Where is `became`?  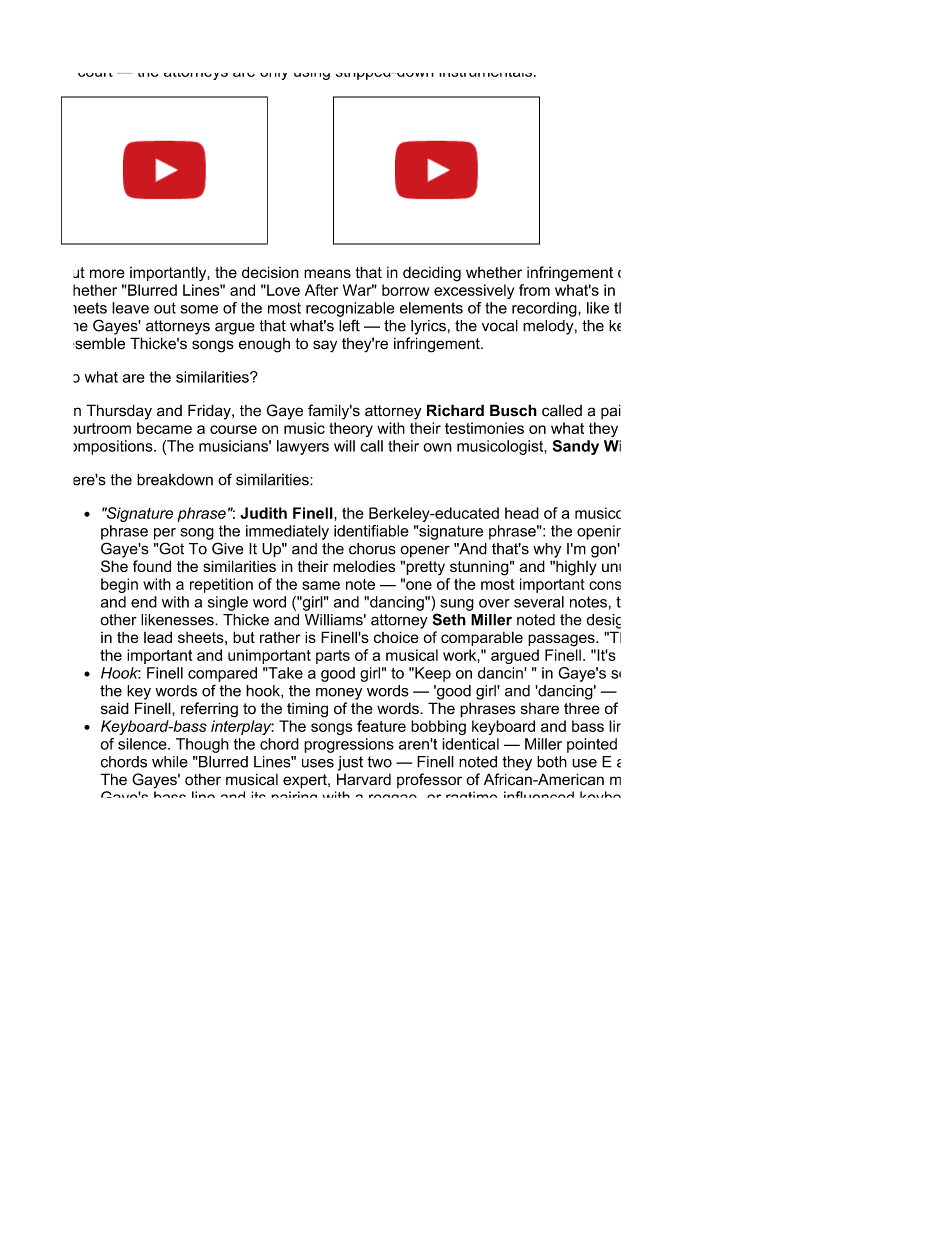
became is located at coordinates (164, 428).
